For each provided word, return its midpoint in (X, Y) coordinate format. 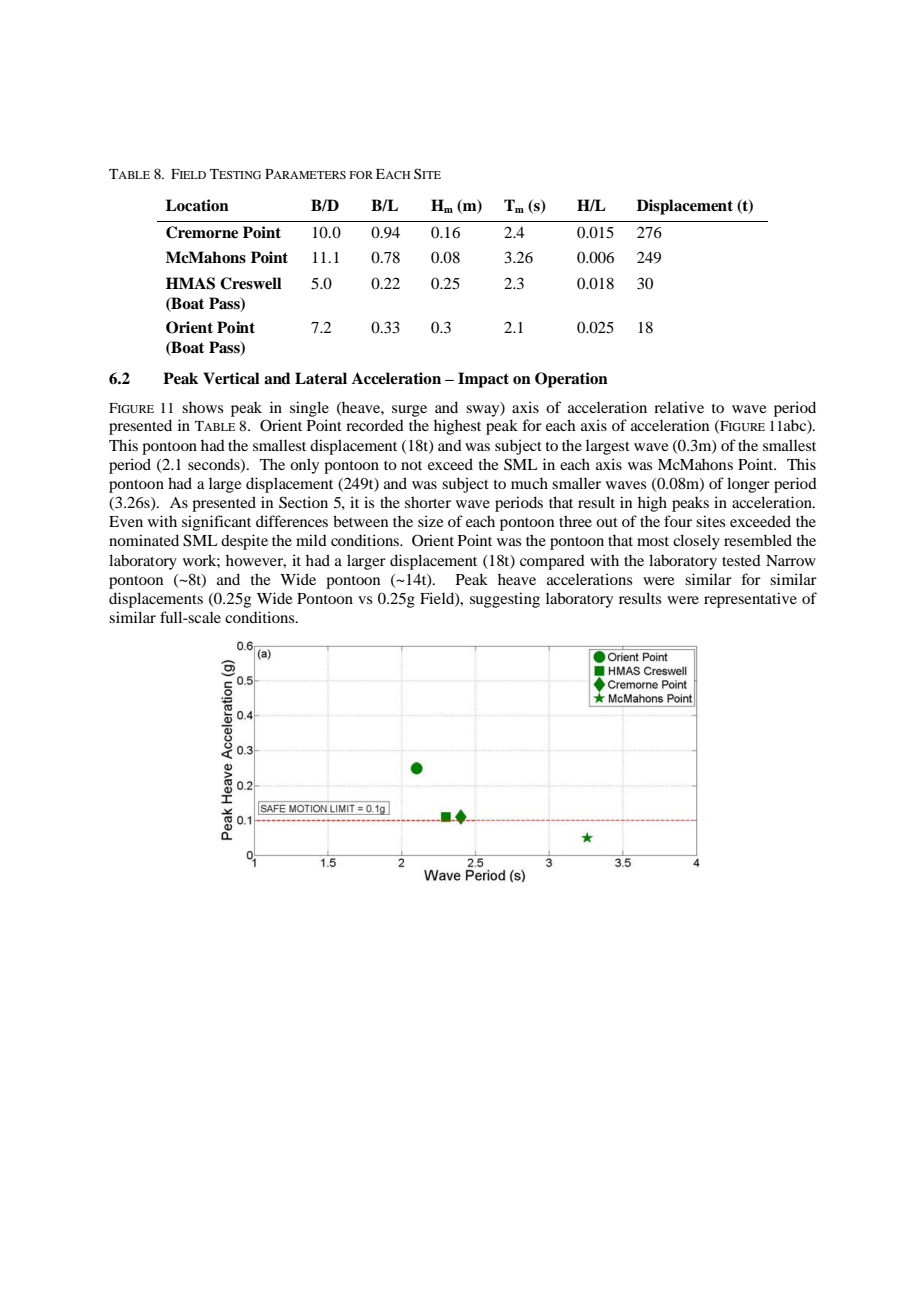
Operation (571, 380)
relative (679, 407)
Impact (483, 380)
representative (750, 600)
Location (197, 205)
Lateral (321, 378)
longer (748, 485)
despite (244, 542)
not (411, 465)
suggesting (505, 600)
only (304, 466)
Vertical (231, 378)
